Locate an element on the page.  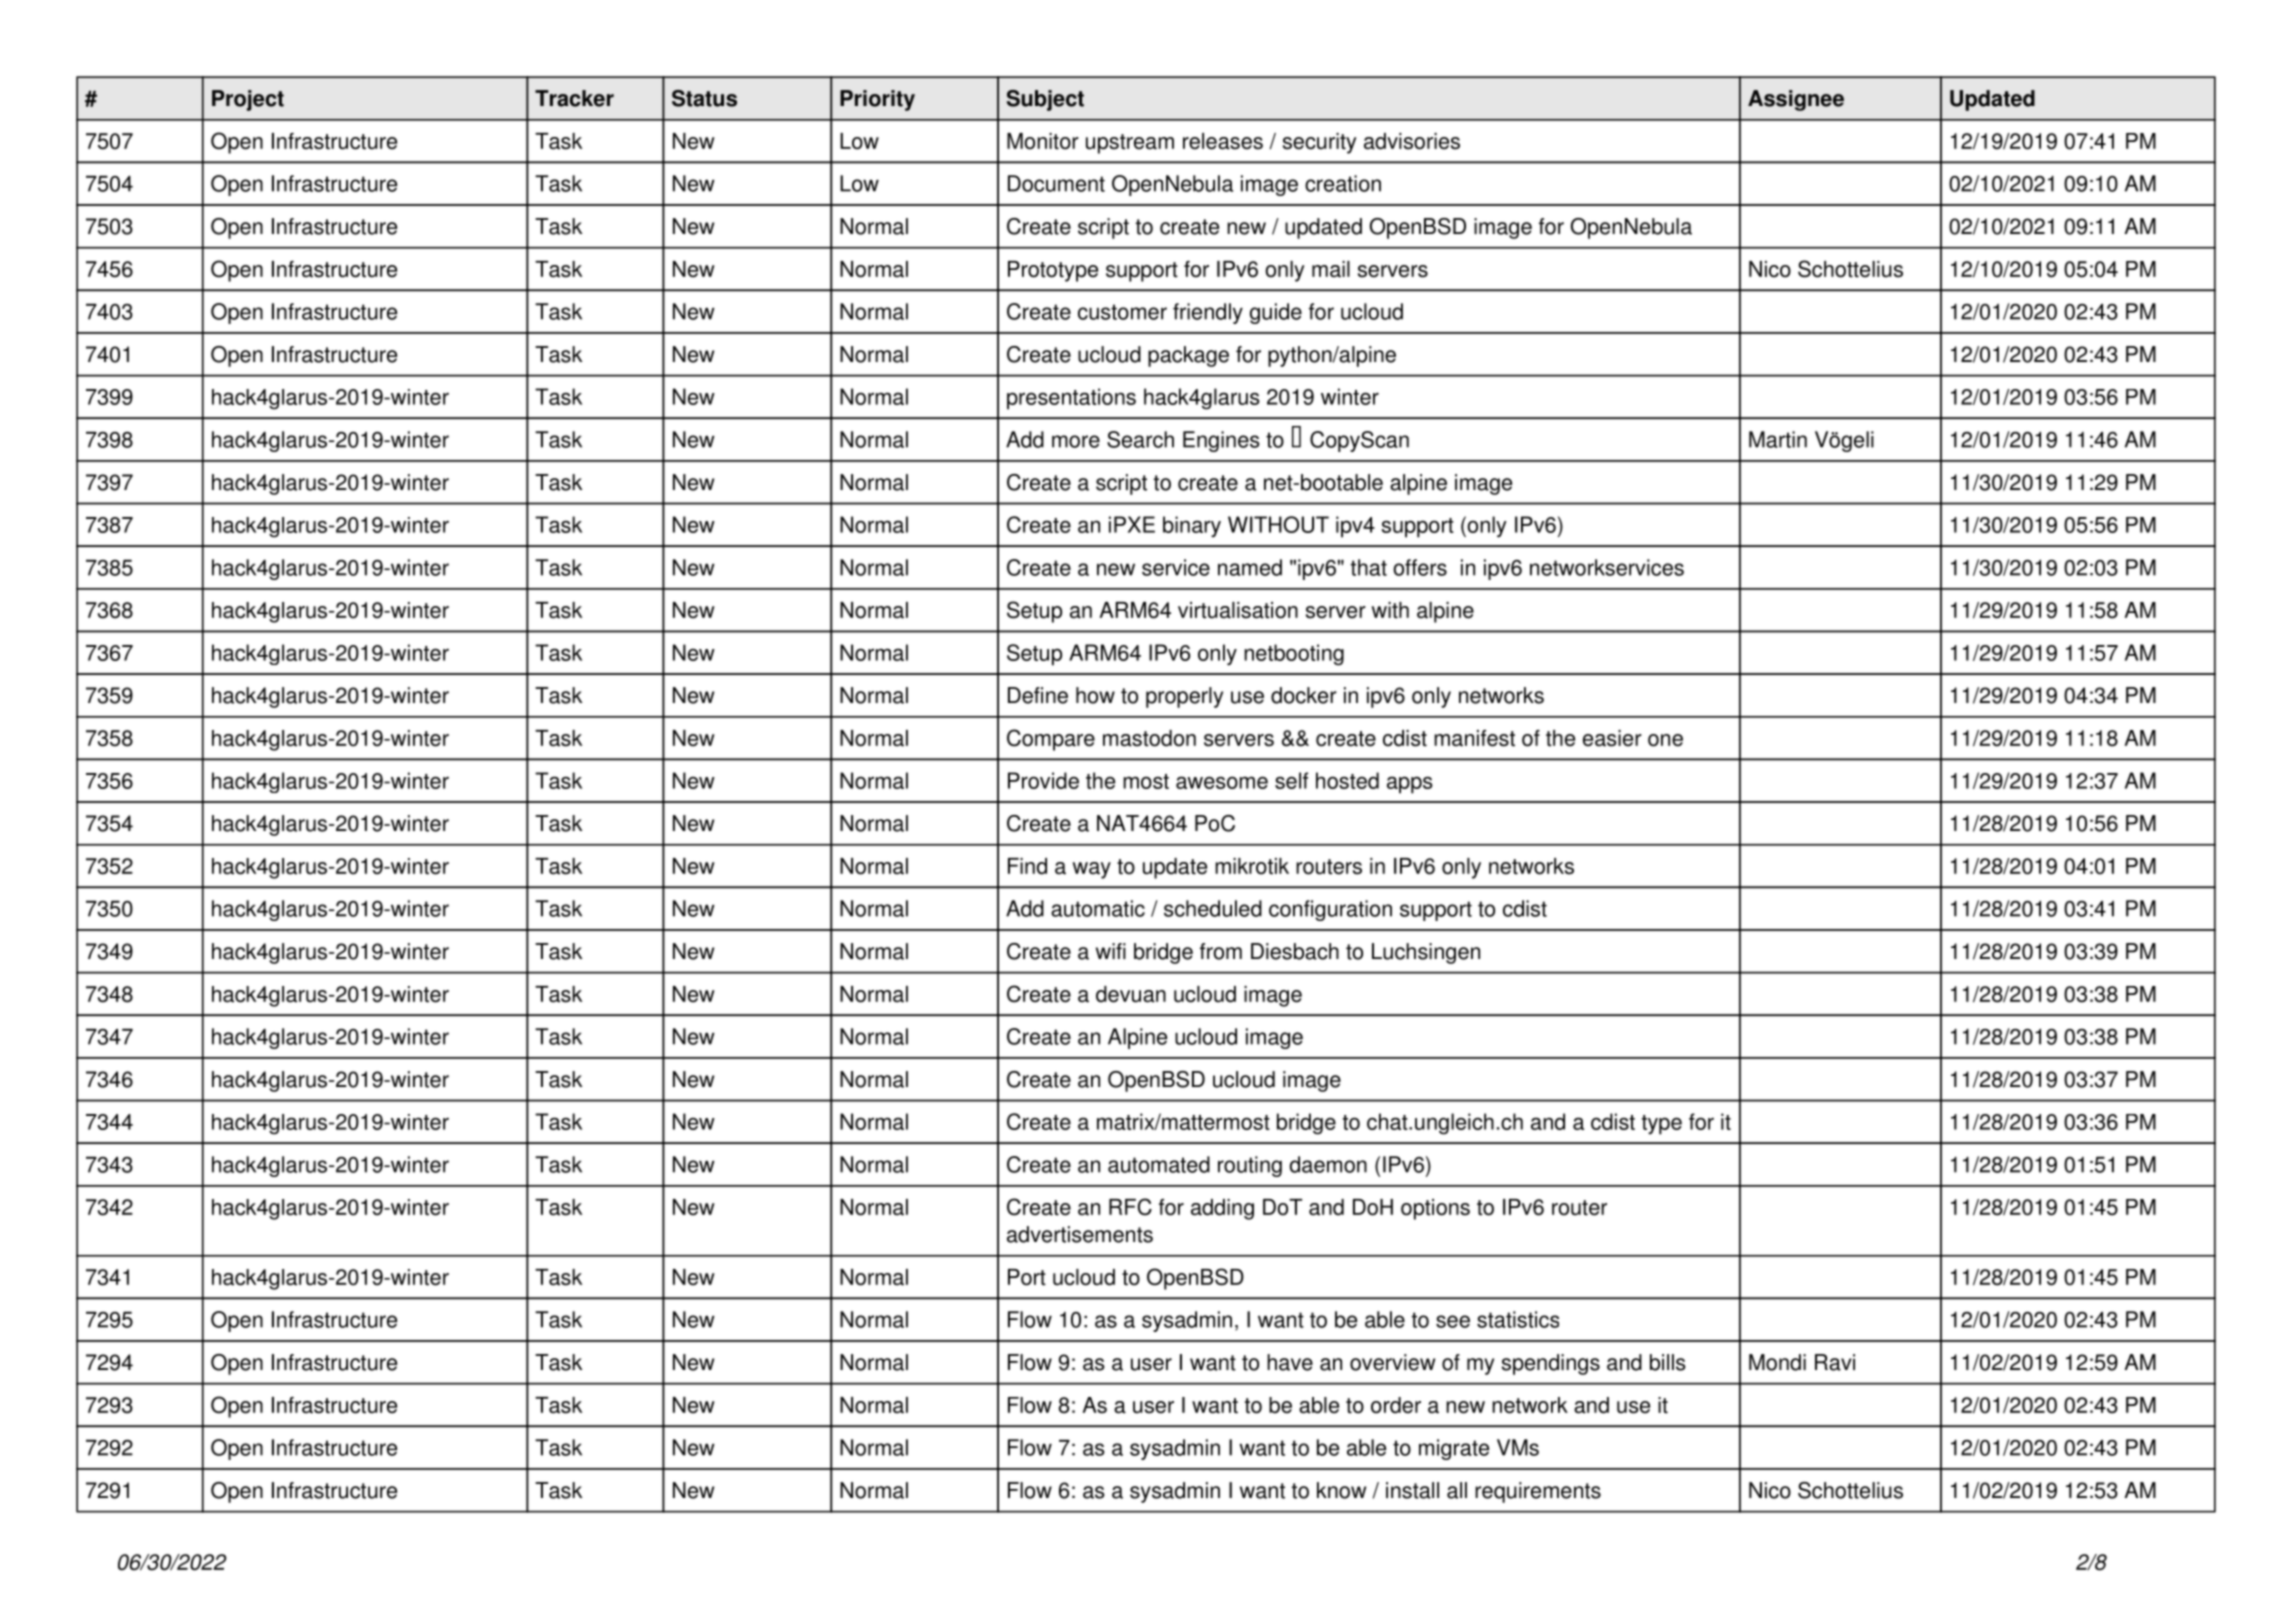
Assignee is located at coordinates (1796, 100).
